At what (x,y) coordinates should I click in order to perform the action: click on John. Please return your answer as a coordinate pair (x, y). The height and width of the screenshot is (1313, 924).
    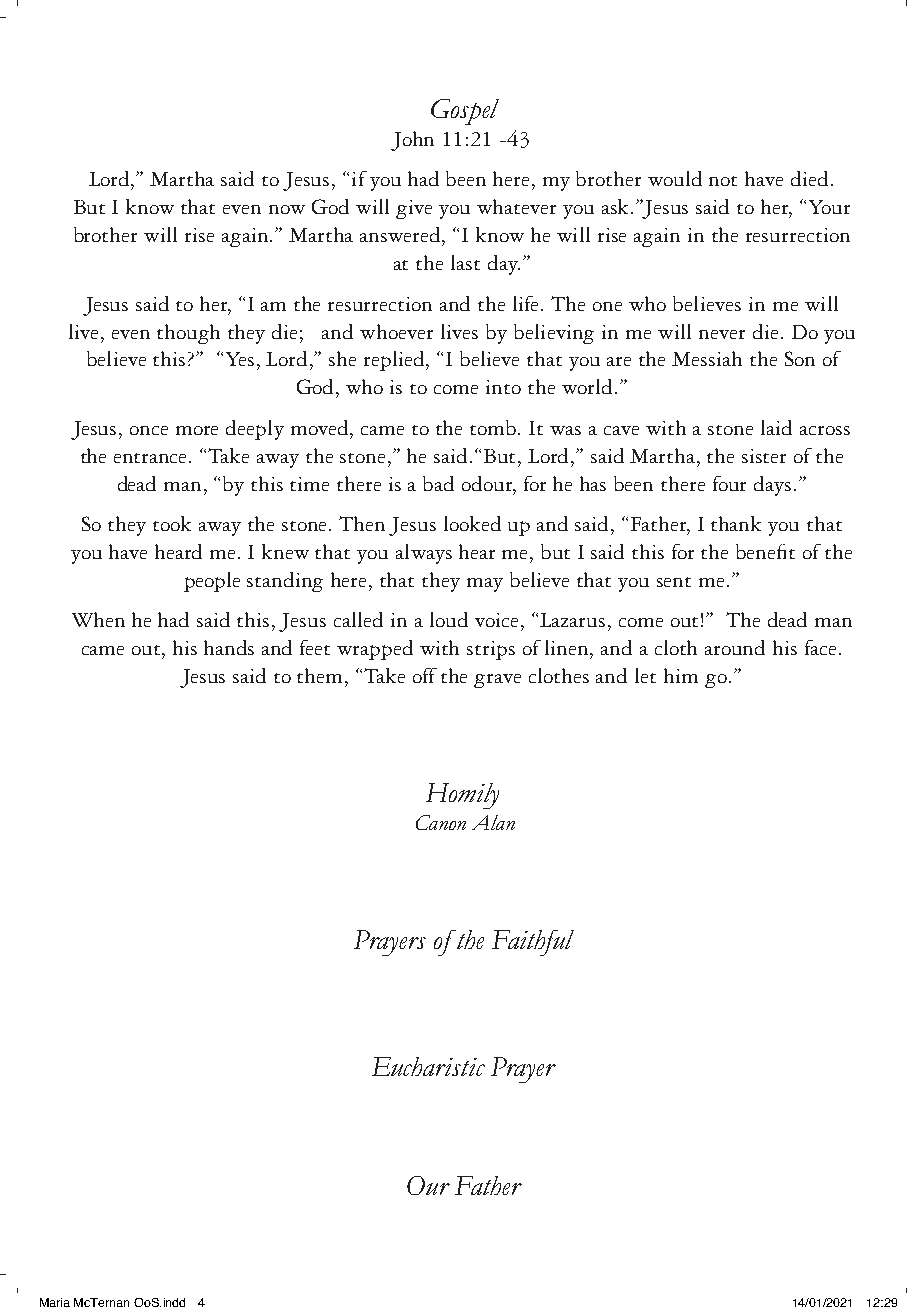
    Looking at the image, I should click on (412, 141).
